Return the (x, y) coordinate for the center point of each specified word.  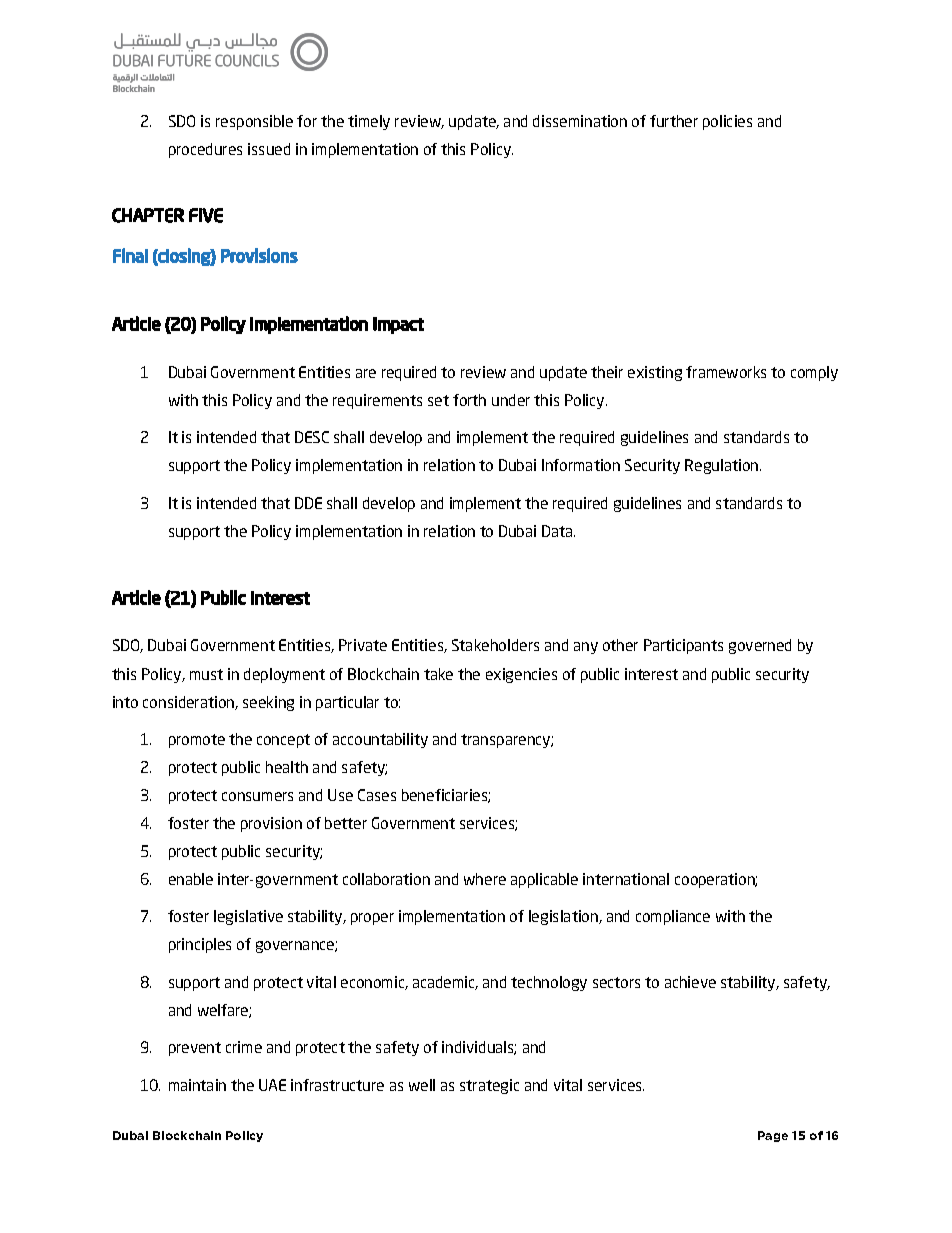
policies (727, 122)
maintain (197, 1085)
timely (369, 122)
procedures (205, 150)
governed (760, 646)
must (206, 674)
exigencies (521, 675)
